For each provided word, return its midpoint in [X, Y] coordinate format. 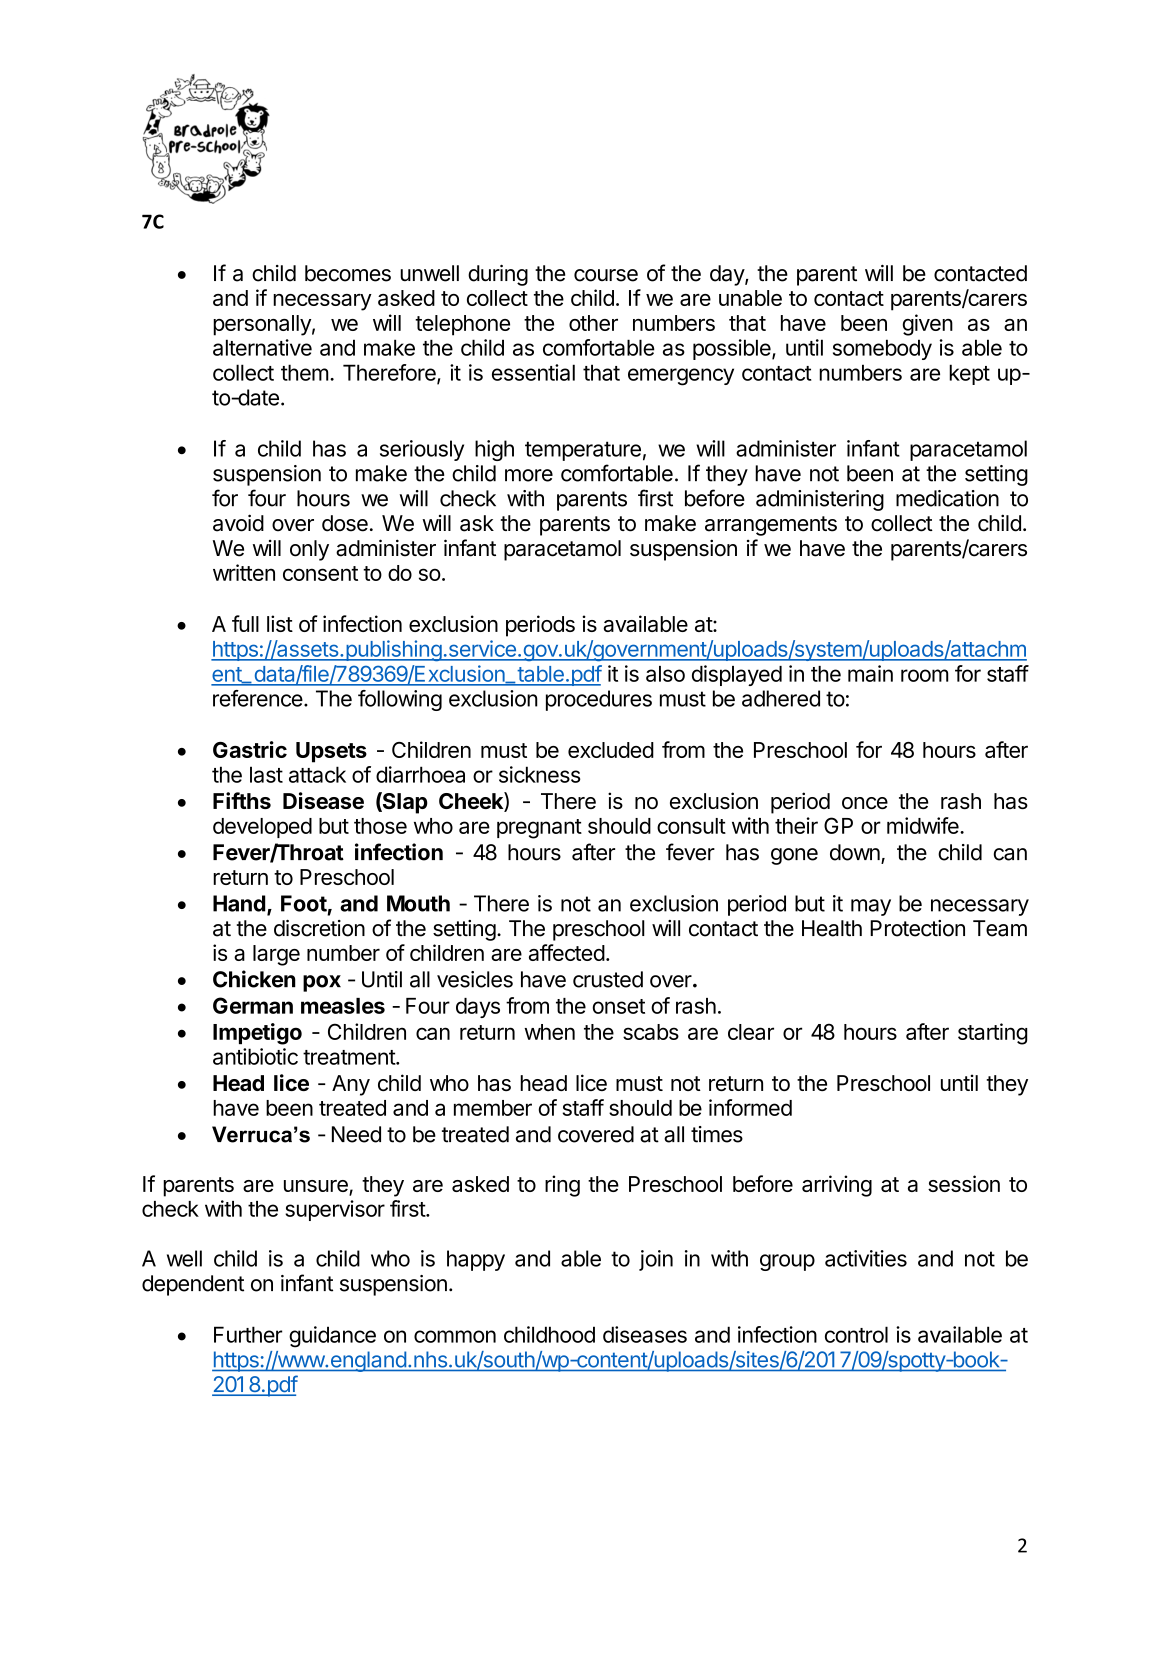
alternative [262, 347]
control [856, 1334]
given [928, 325]
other [593, 323]
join [656, 1260]
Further [248, 1334]
